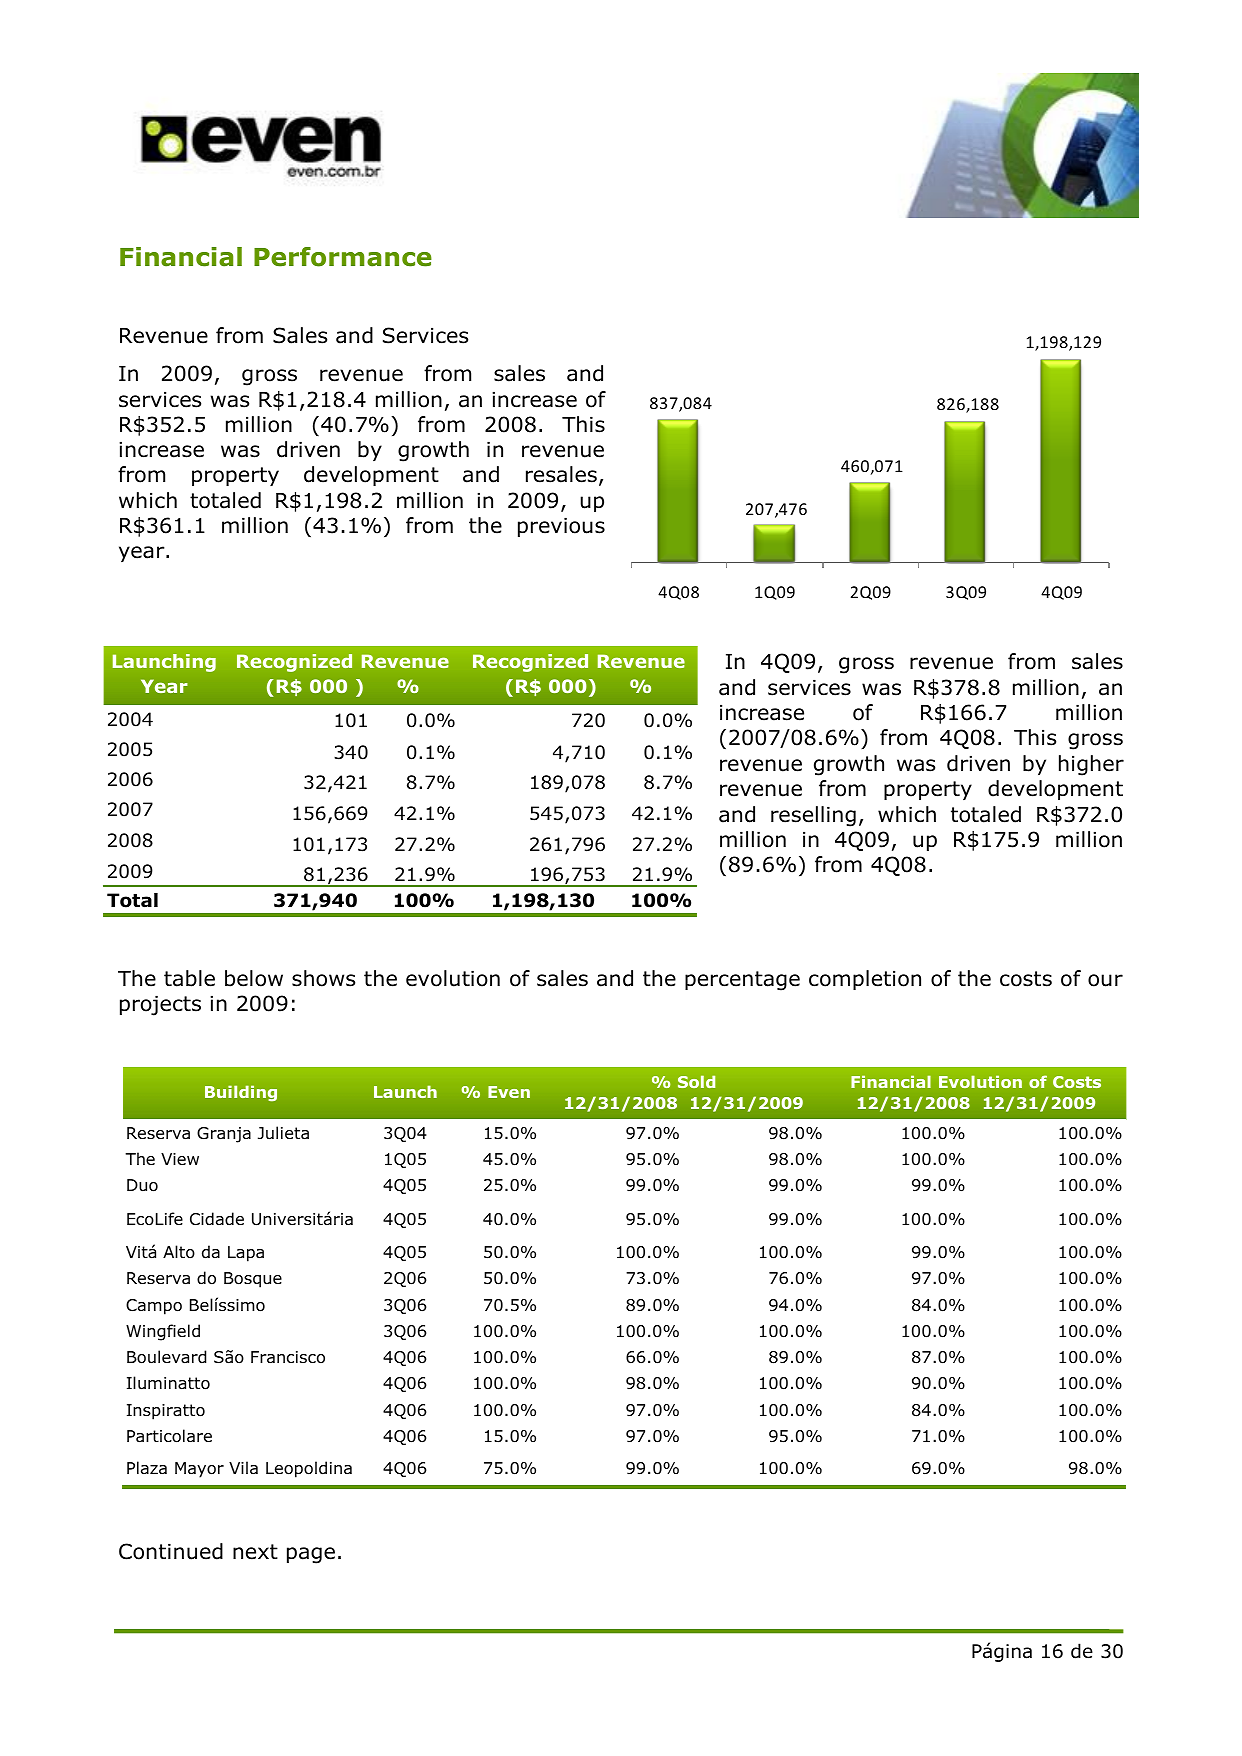  Describe the element at coordinates (1091, 765) in the page. I see `higher` at that location.
